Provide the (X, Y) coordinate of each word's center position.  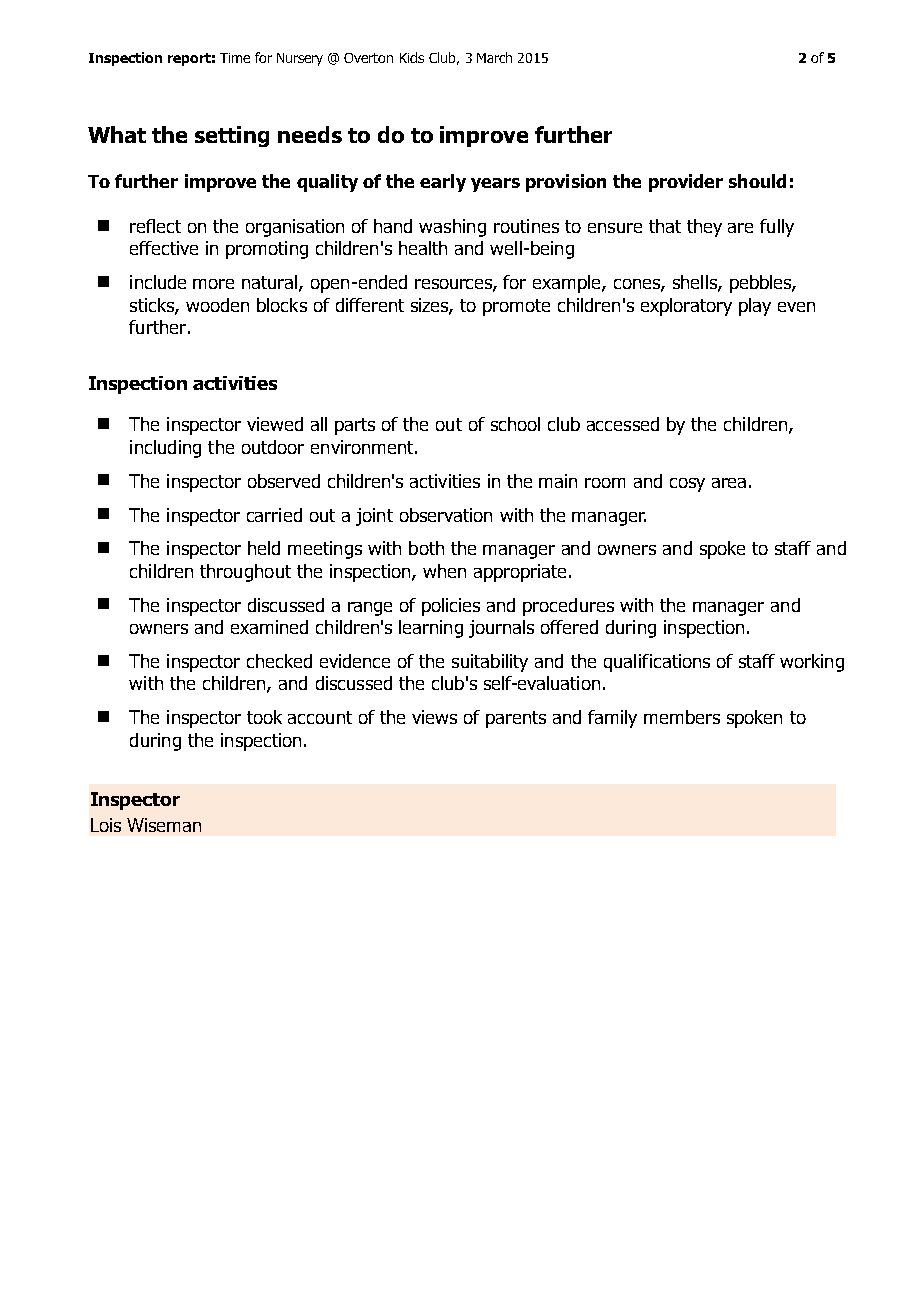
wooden (217, 305)
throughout (245, 573)
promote (516, 307)
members (682, 717)
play (755, 307)
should (757, 181)
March (494, 57)
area (729, 483)
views (434, 717)
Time (235, 58)
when (444, 571)
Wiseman (164, 825)
